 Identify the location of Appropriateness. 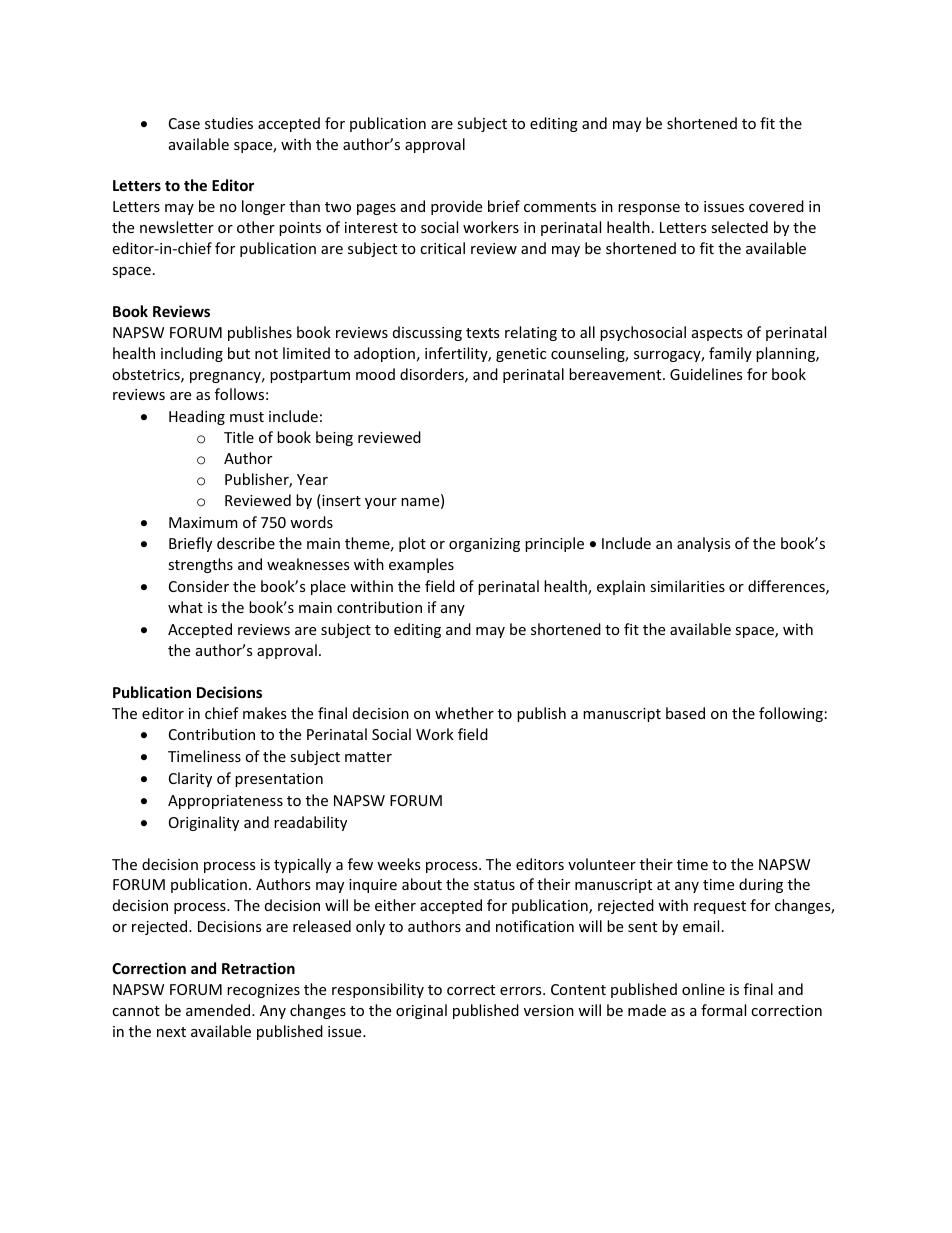
(225, 802).
